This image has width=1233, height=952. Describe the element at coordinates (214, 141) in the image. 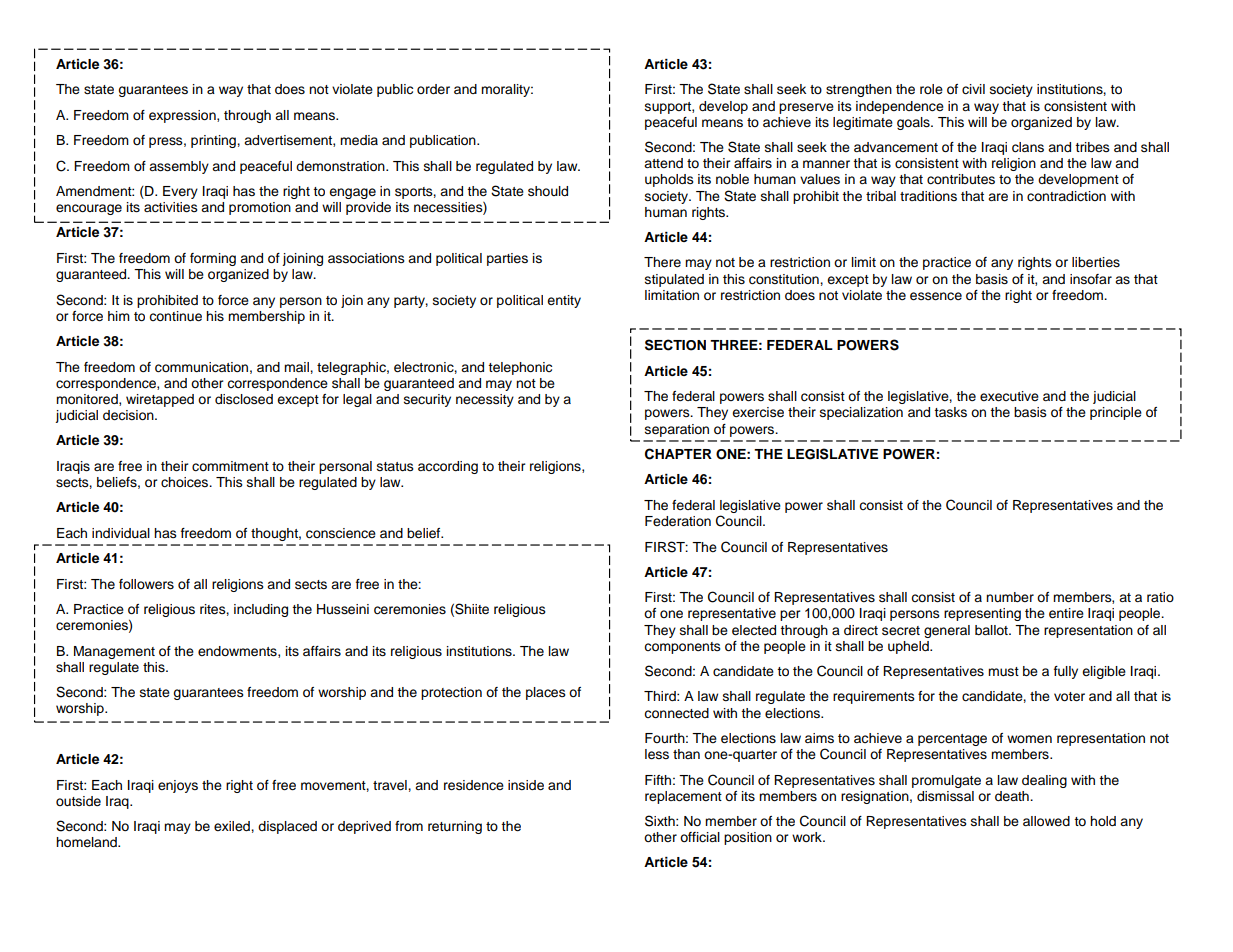

I see `printing` at that location.
